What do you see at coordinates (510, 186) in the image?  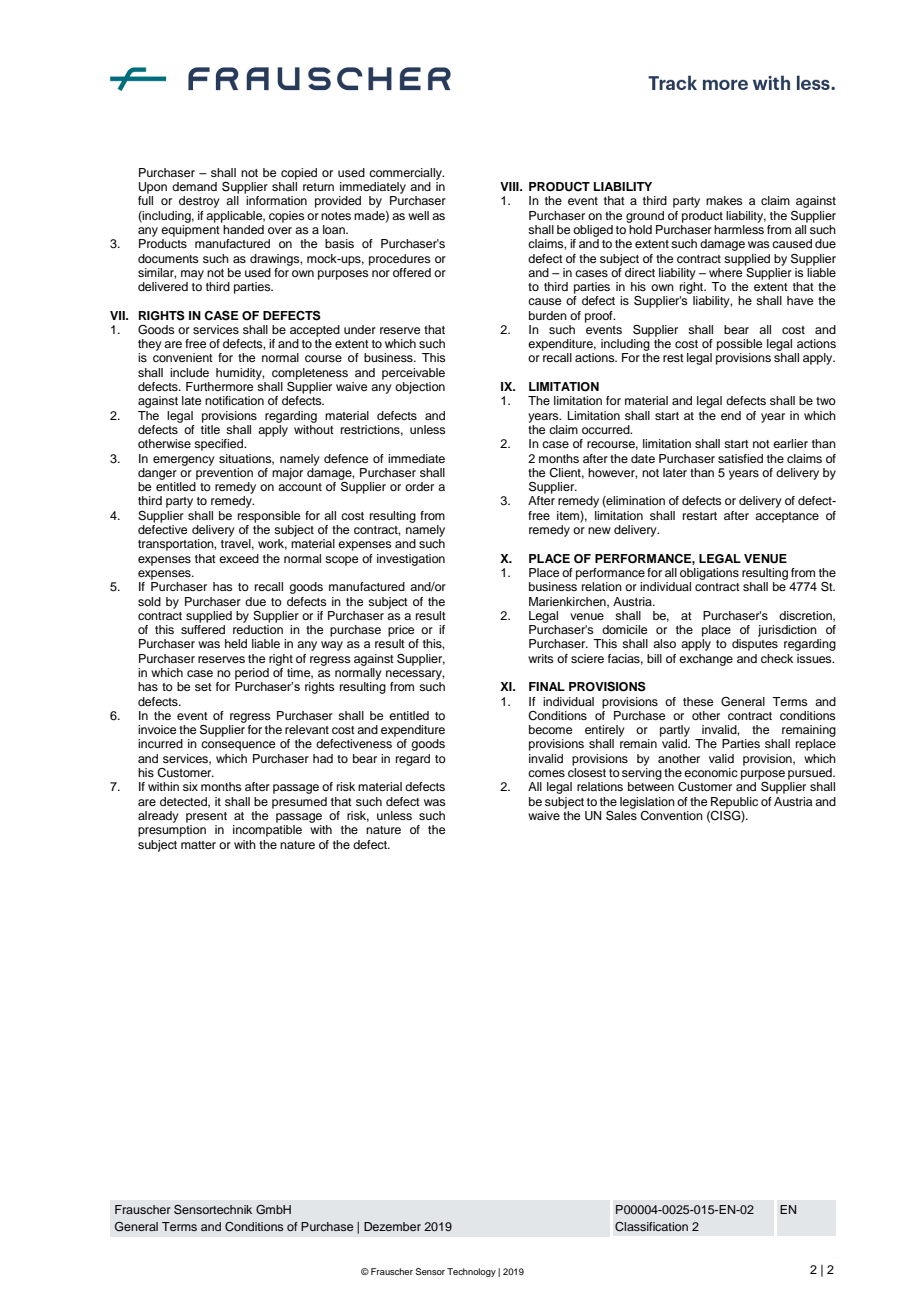 I see `VIII` at bounding box center [510, 186].
